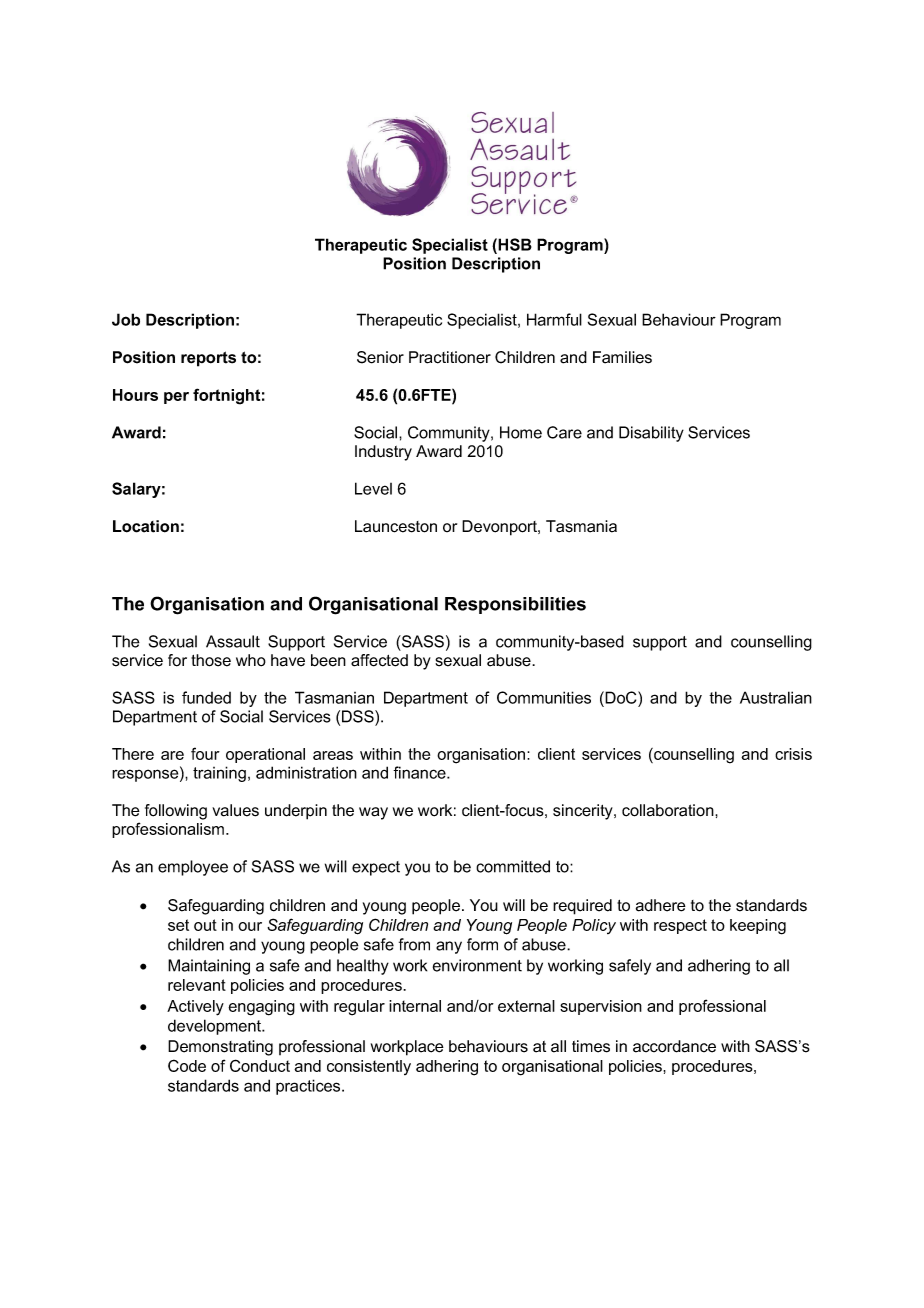 This image has width=924, height=1308. I want to click on Communities, so click(544, 697).
